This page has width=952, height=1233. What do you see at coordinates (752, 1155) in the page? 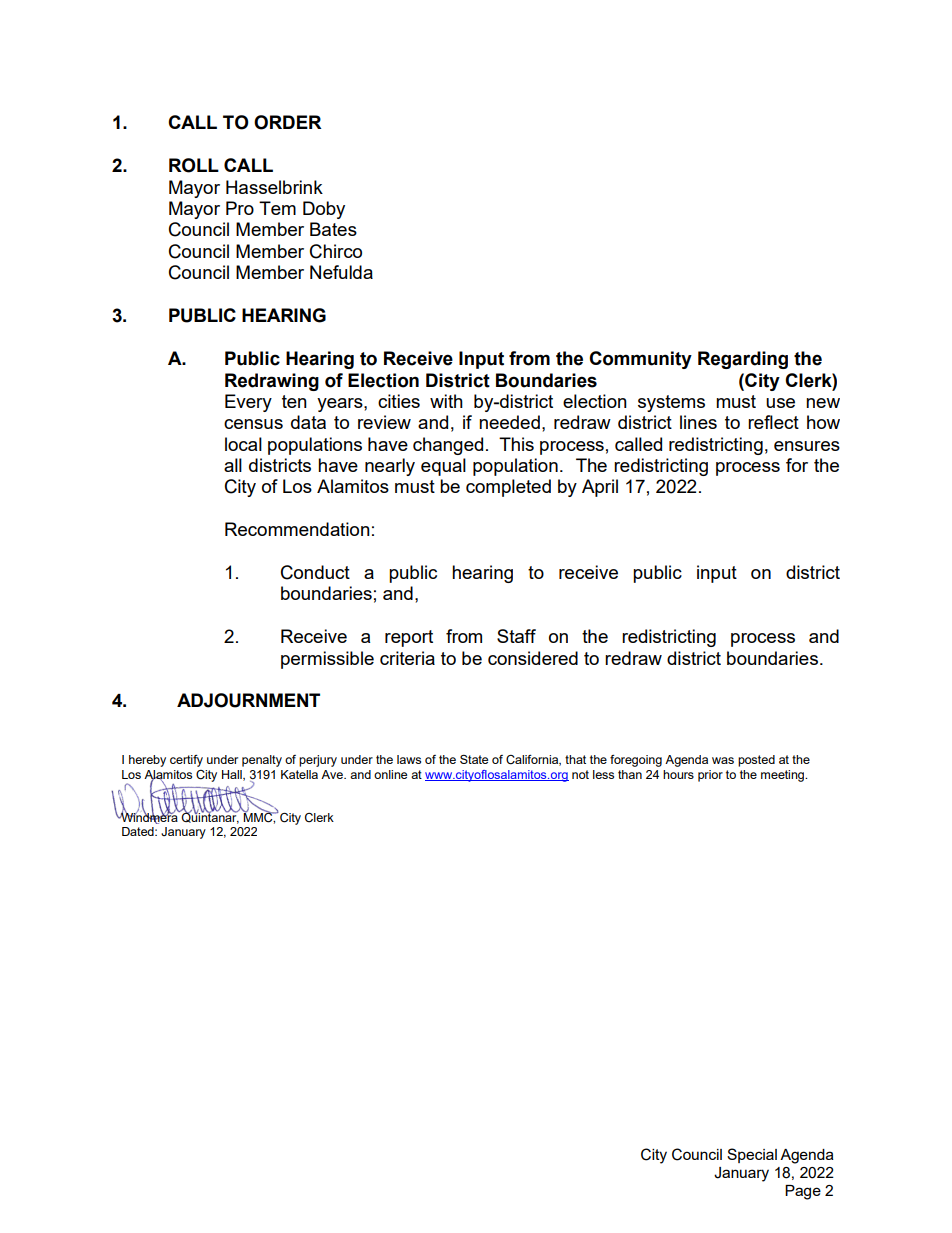
I see `Special` at bounding box center [752, 1155].
